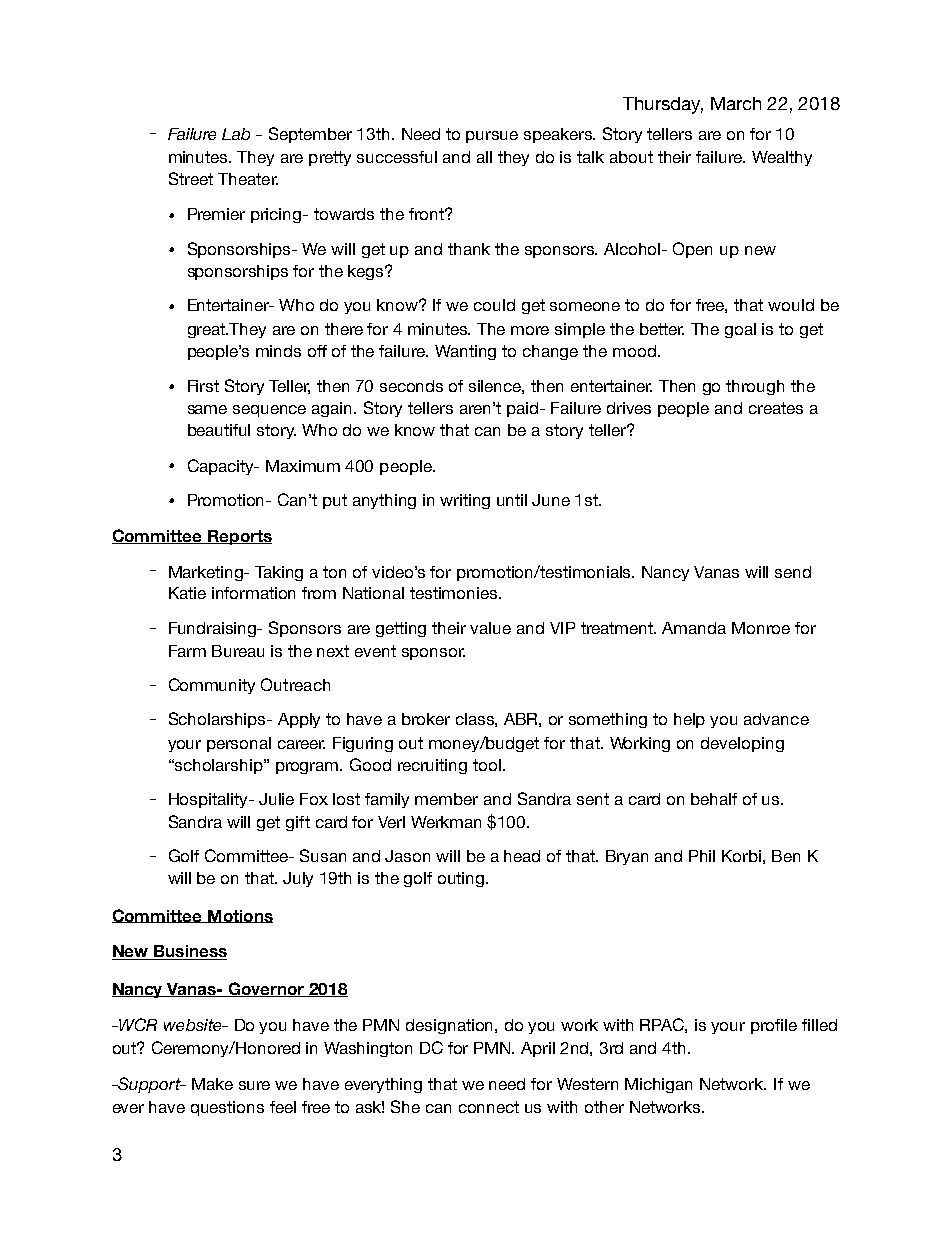  Describe the element at coordinates (489, 1107) in the screenshot. I see `connect` at that location.
